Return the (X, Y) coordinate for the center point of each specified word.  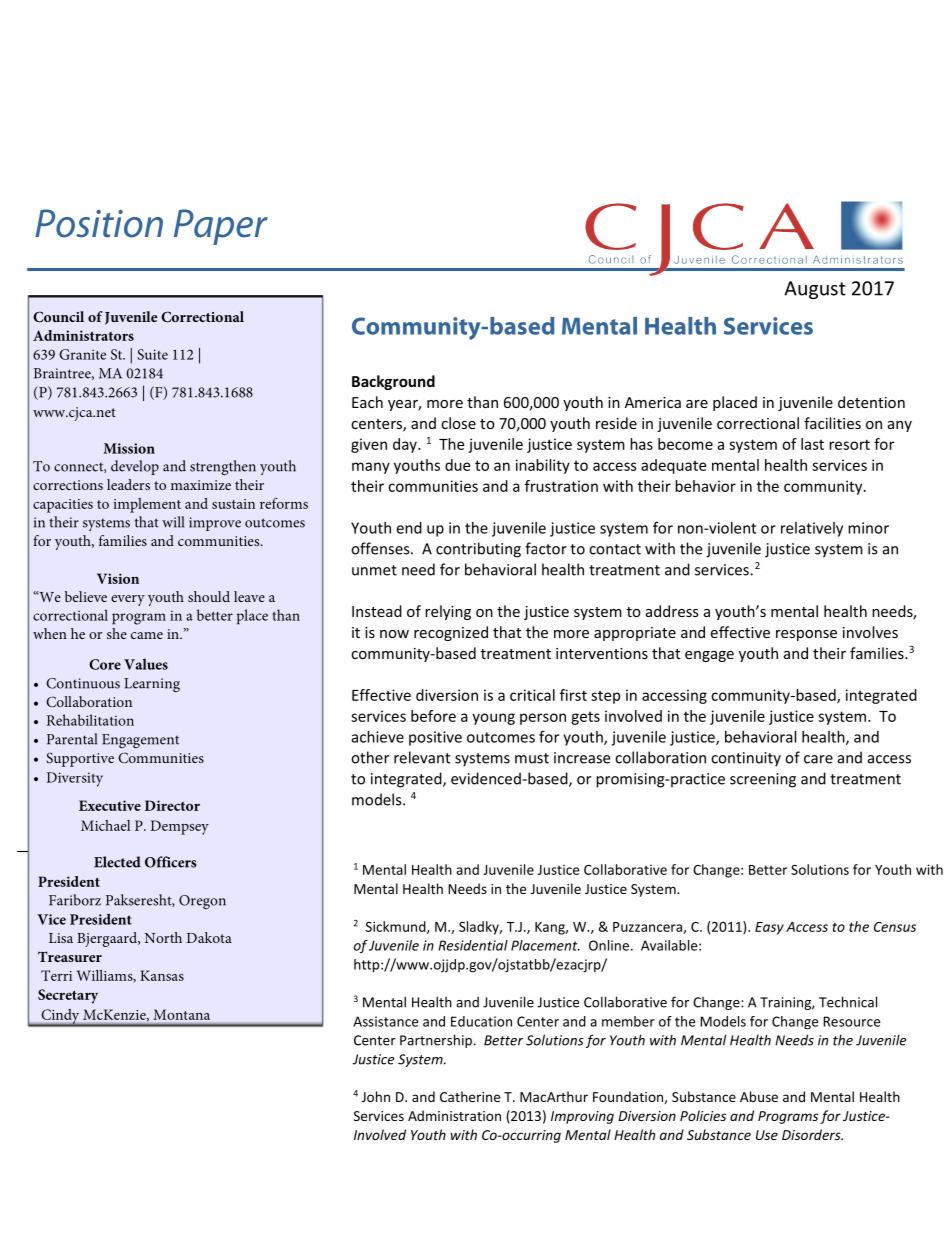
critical (532, 695)
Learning (152, 685)
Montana (181, 1014)
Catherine (470, 1096)
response (806, 635)
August (815, 290)
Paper (221, 227)
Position (99, 223)
